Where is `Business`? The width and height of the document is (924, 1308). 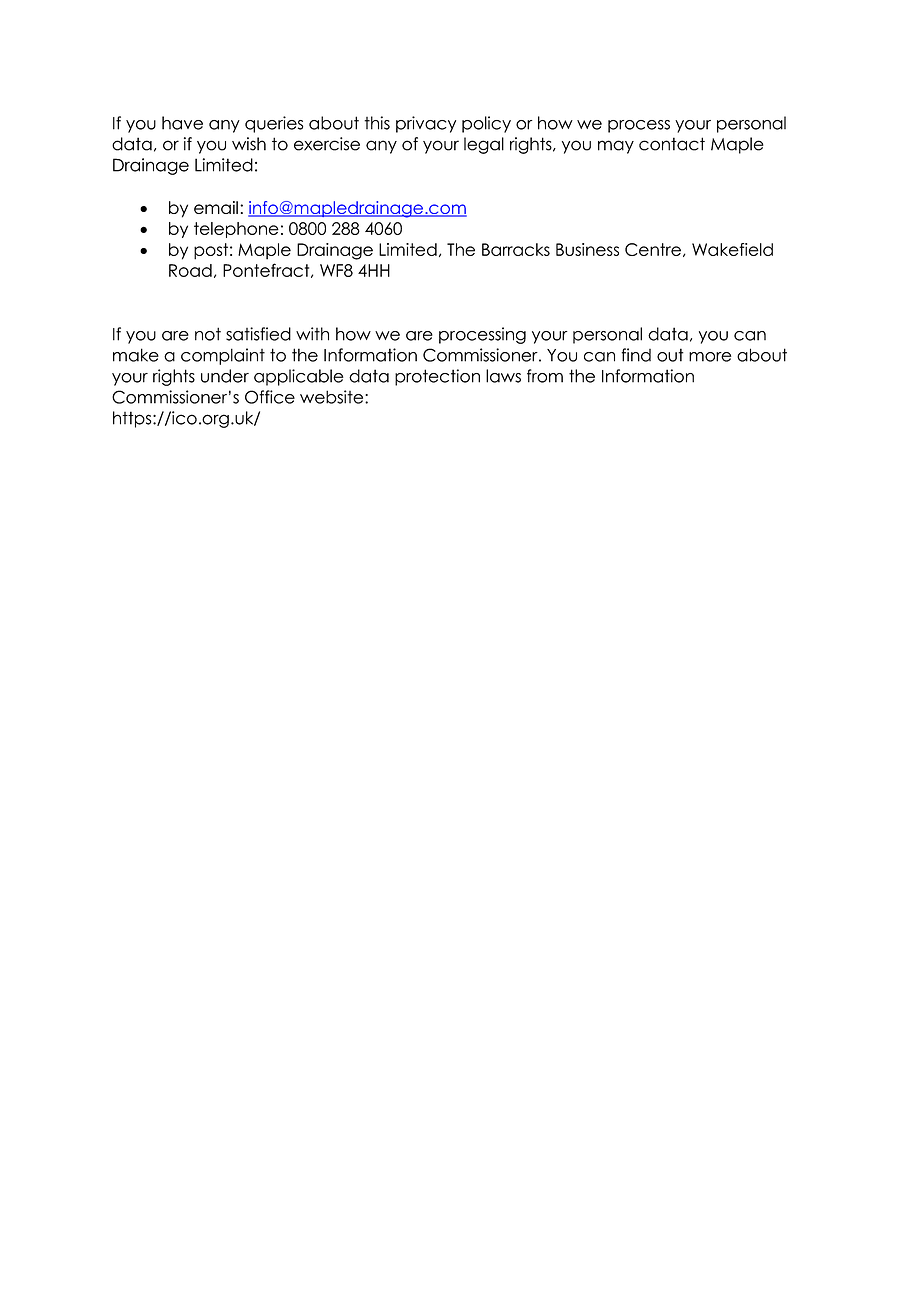 Business is located at coordinates (587, 249).
